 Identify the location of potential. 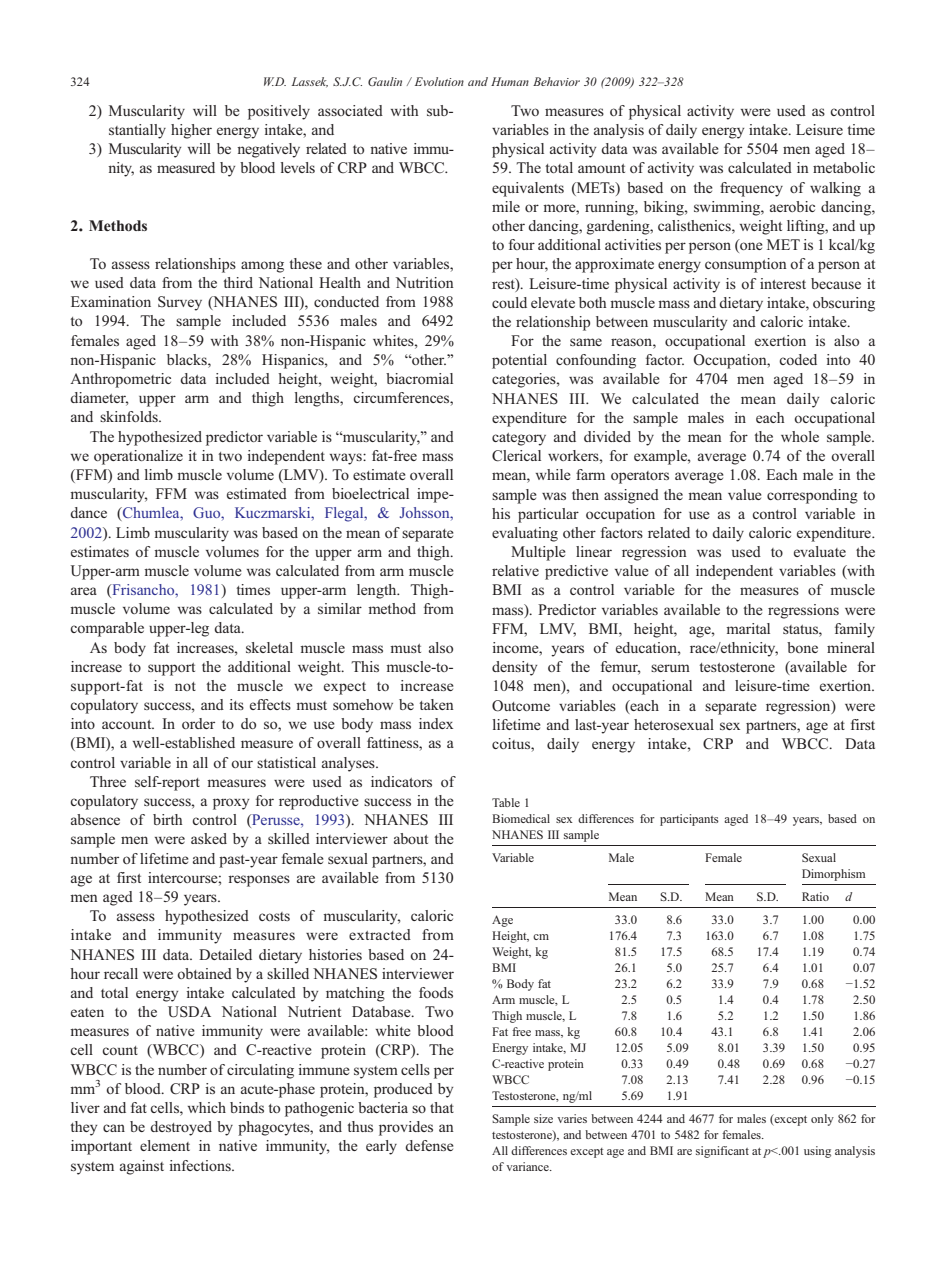
(519, 361).
